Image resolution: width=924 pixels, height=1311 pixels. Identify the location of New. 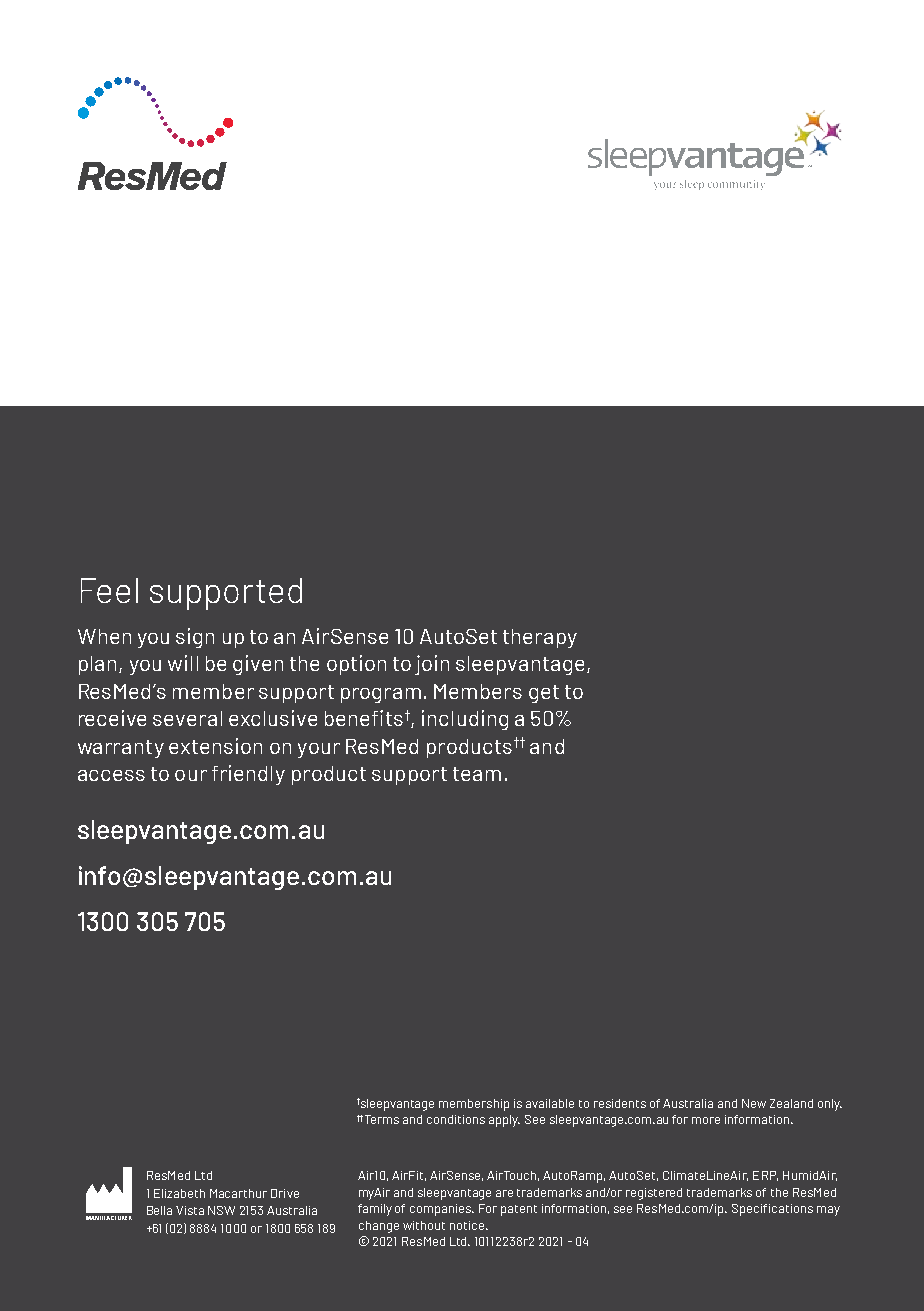
(754, 1103).
